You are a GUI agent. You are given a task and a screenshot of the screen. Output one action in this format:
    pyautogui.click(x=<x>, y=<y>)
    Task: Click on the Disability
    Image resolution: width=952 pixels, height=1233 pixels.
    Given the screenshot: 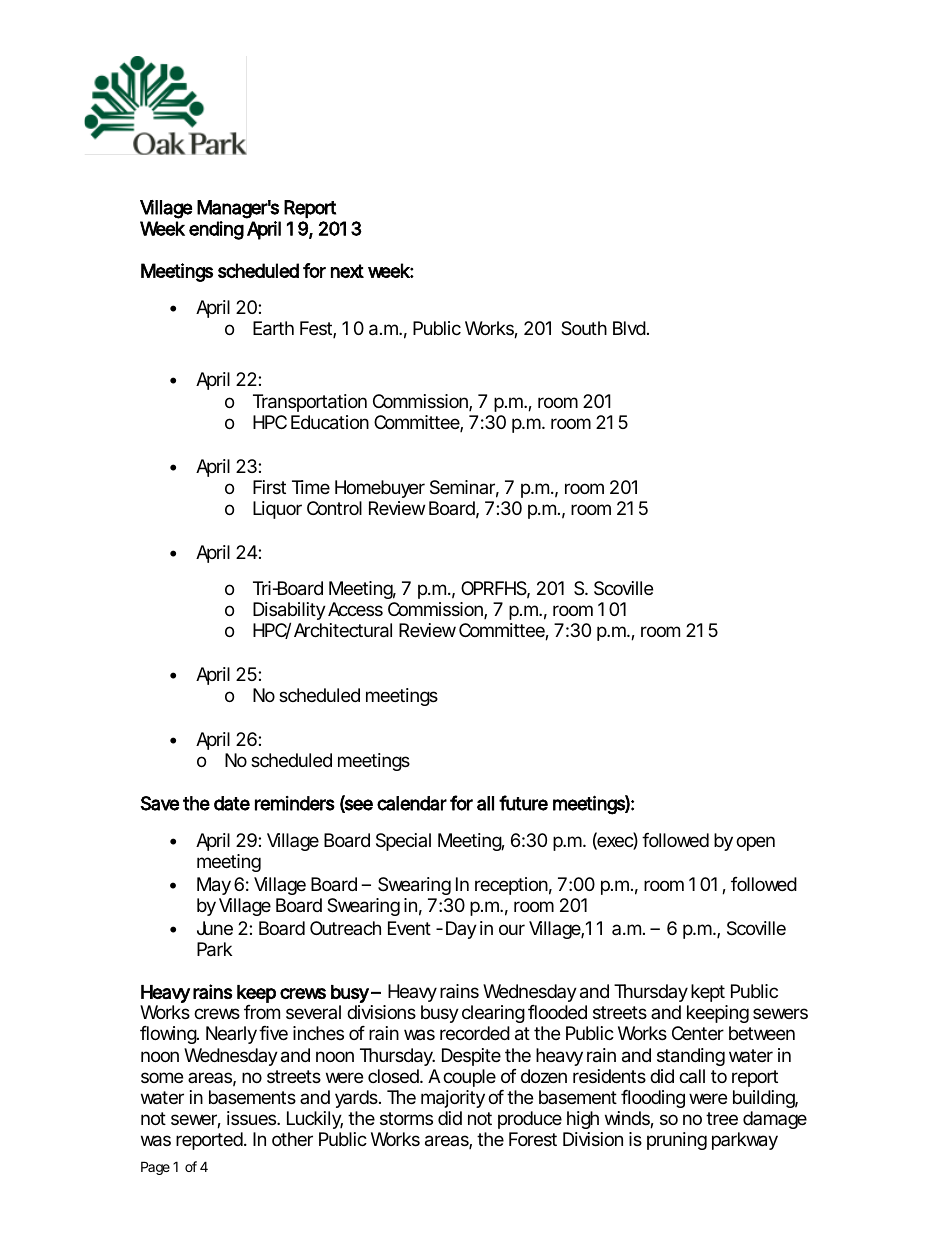 What is the action you would take?
    pyautogui.click(x=289, y=612)
